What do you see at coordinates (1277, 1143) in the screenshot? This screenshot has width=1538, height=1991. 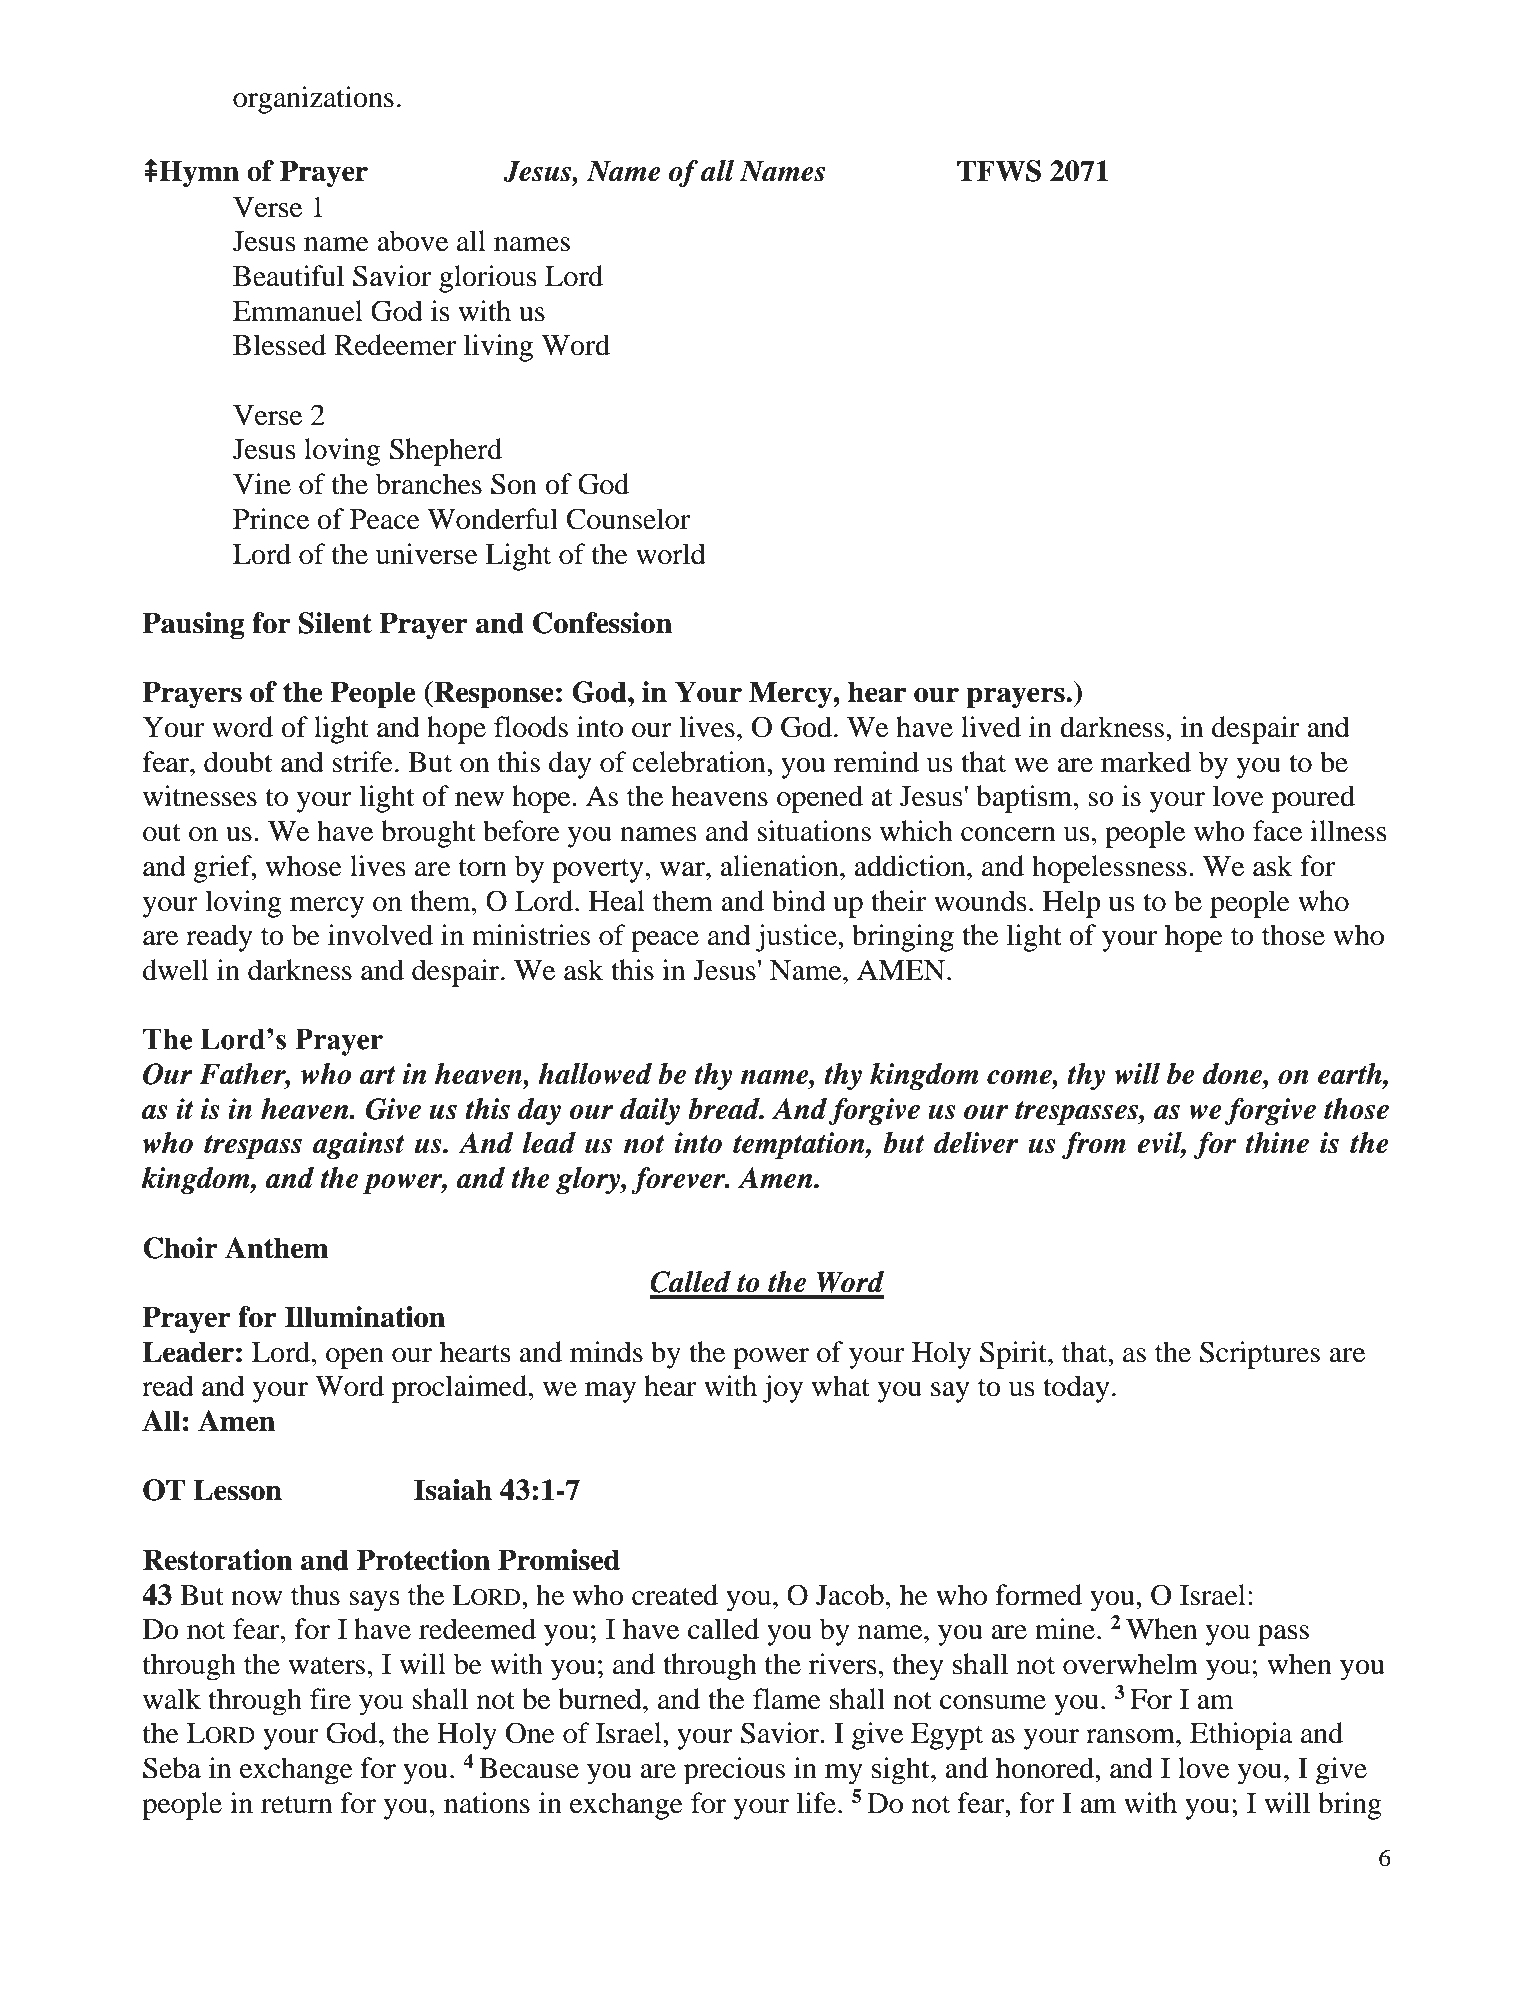 I see `thine` at bounding box center [1277, 1143].
